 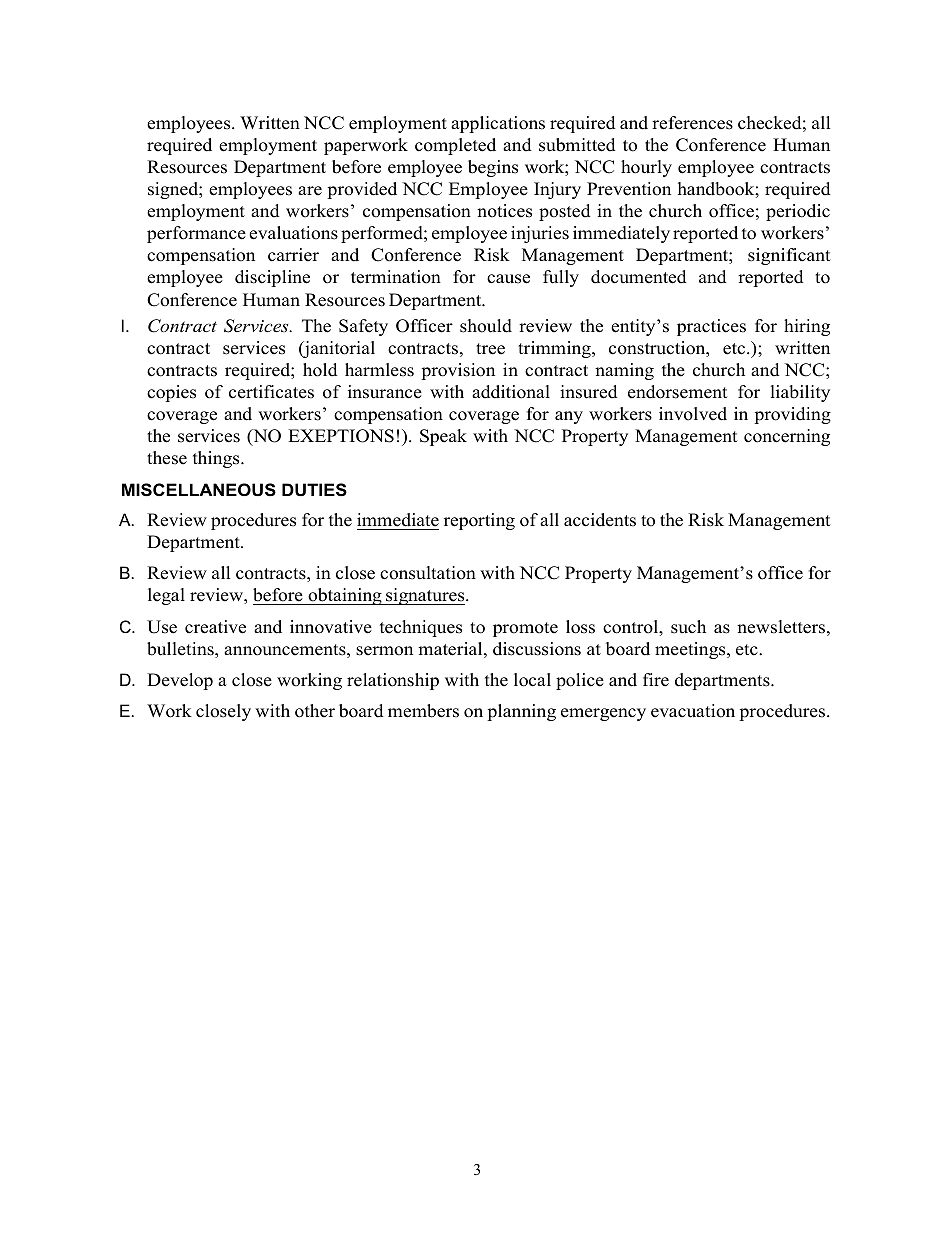 I want to click on completed, so click(x=455, y=146).
